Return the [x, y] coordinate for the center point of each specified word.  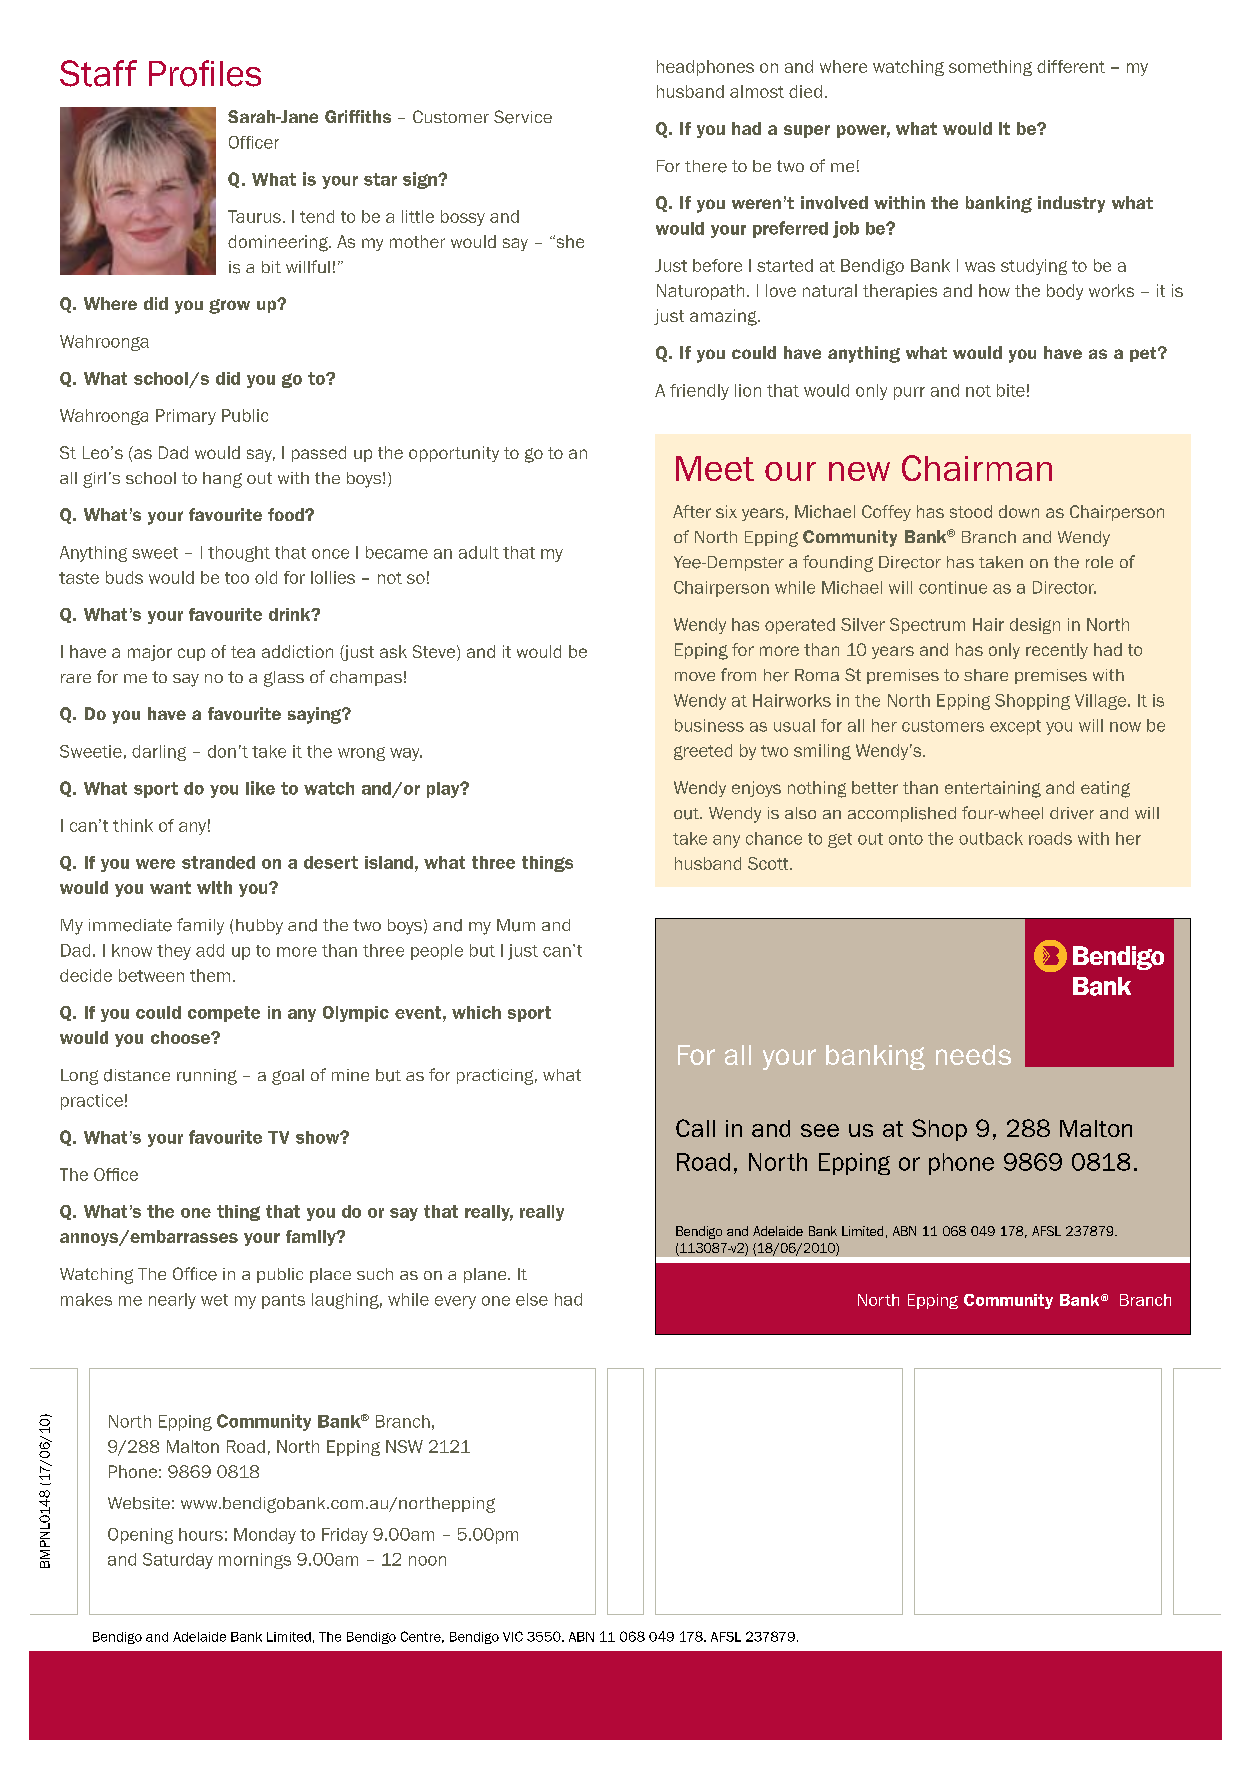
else [532, 1299]
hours [201, 1534]
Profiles [205, 73]
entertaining [993, 789]
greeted [703, 752]
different [1071, 66]
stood [971, 511]
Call [695, 1128]
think [133, 825]
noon [427, 1561]
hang [222, 480]
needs [973, 1055]
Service [523, 117]
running [207, 1077]
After [692, 511]
